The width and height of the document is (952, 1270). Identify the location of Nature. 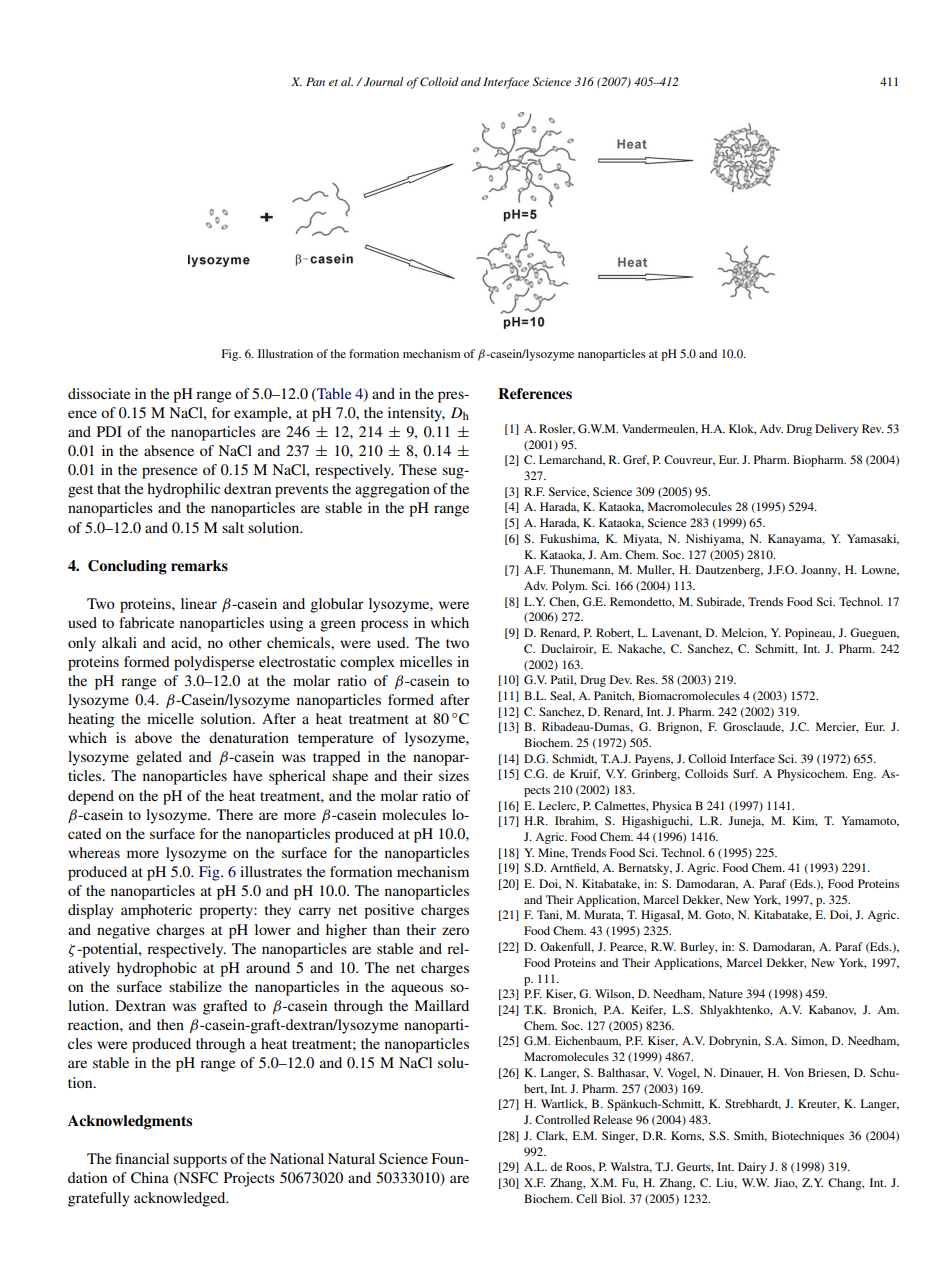
(726, 993).
